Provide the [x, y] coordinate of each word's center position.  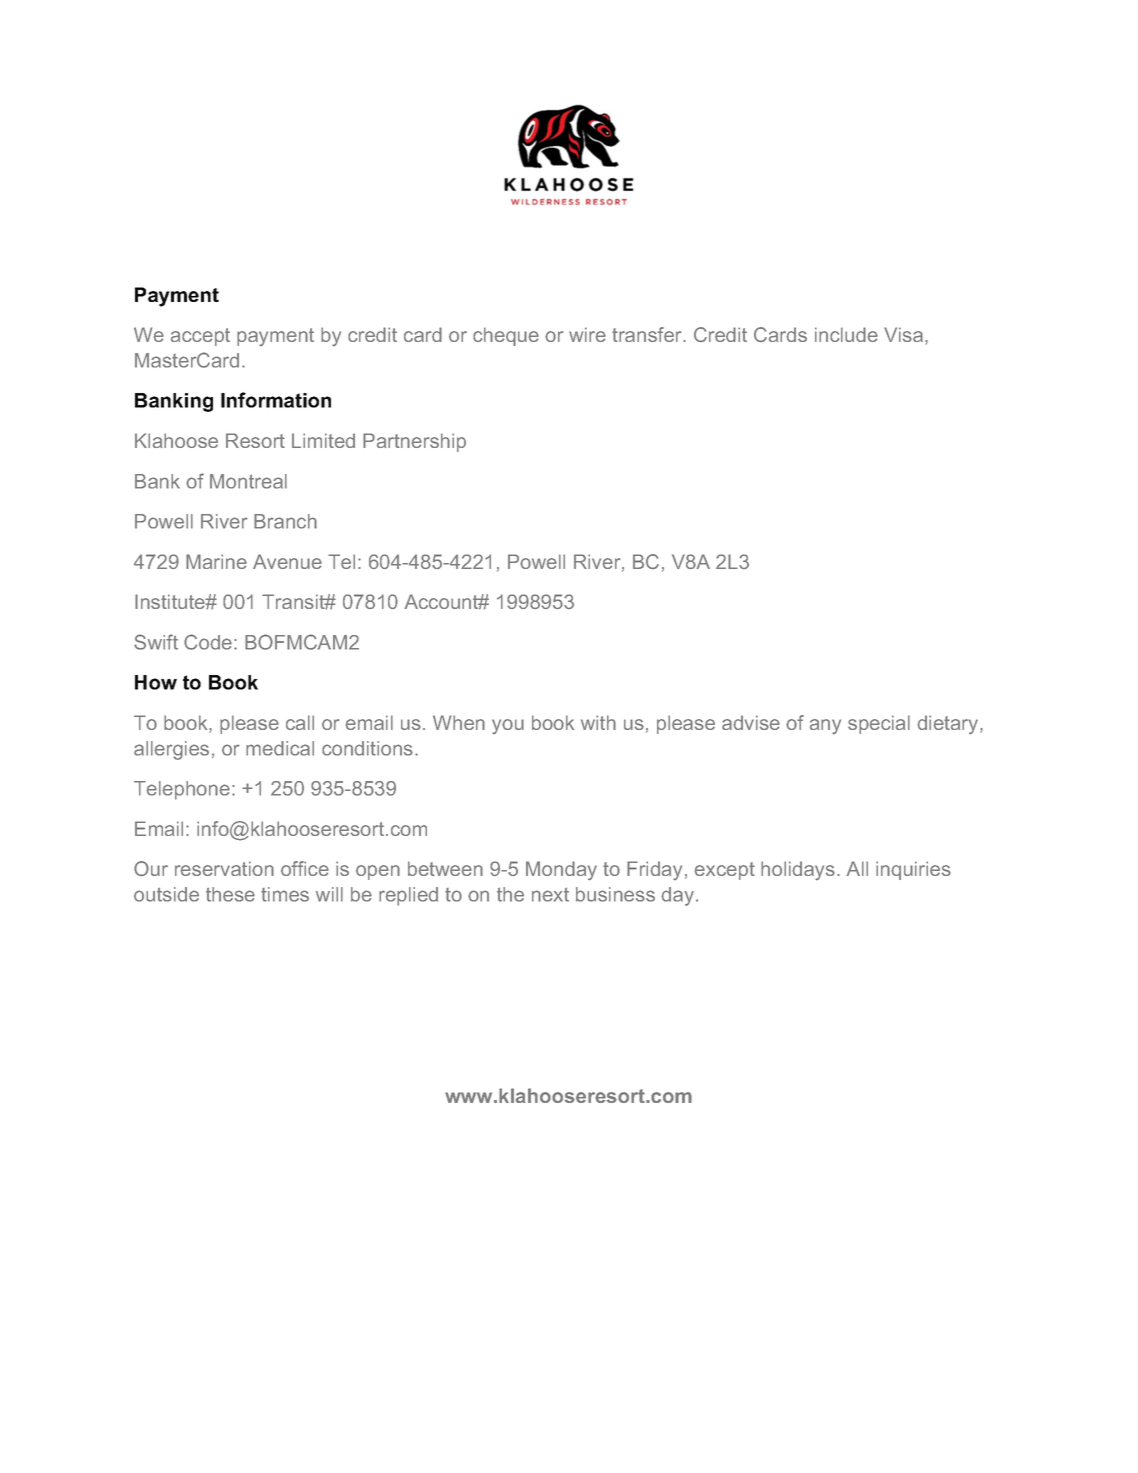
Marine [216, 561]
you [508, 726]
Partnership [414, 442]
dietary [949, 725]
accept [200, 337]
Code [208, 642]
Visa [903, 334]
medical [280, 748]
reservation [224, 868]
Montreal [248, 481]
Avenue [287, 561]
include [846, 334]
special [879, 724]
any [825, 726]
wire [587, 334]
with [598, 722]
